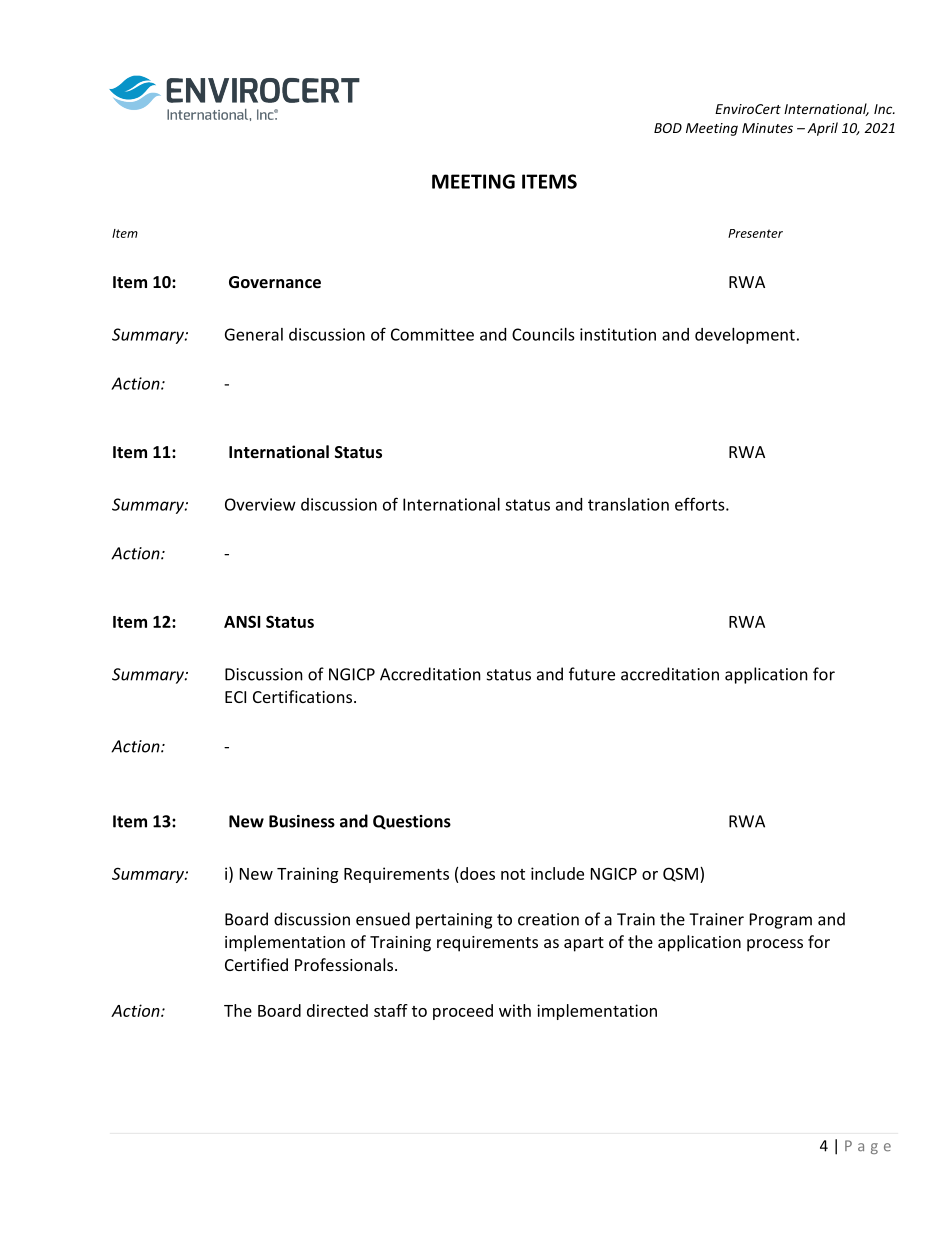 This page has width=952, height=1233. What do you see at coordinates (275, 282) in the page?
I see `Governance` at bounding box center [275, 282].
